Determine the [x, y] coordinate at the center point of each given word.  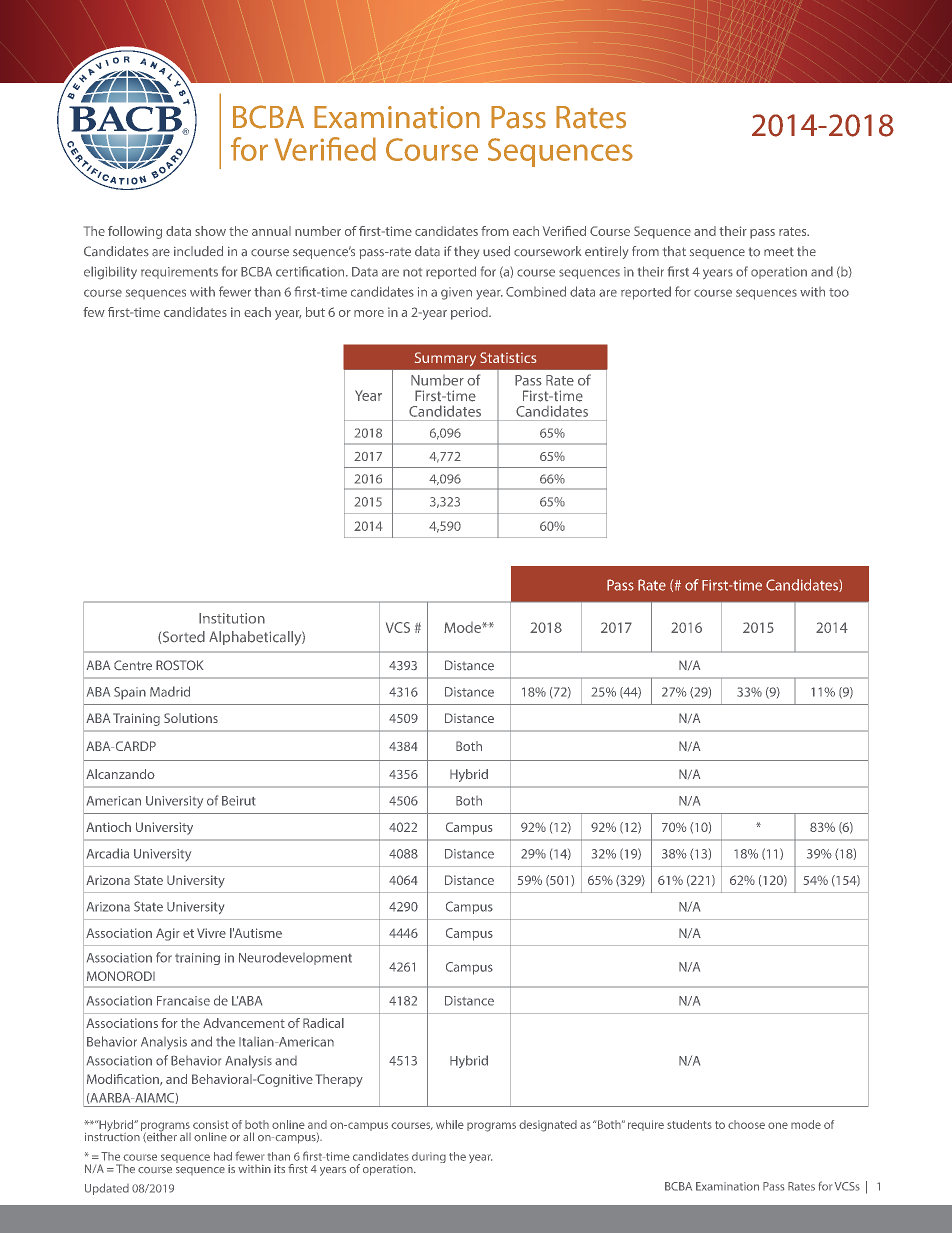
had [223, 1156]
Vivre [211, 933]
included [198, 251]
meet [779, 252]
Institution [232, 618]
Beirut [238, 801]
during [429, 1157]
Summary [445, 359]
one [778, 1125]
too [839, 292]
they [466, 252]
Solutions [191, 718]
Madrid [170, 691]
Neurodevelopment [295, 958]
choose [746, 1124]
